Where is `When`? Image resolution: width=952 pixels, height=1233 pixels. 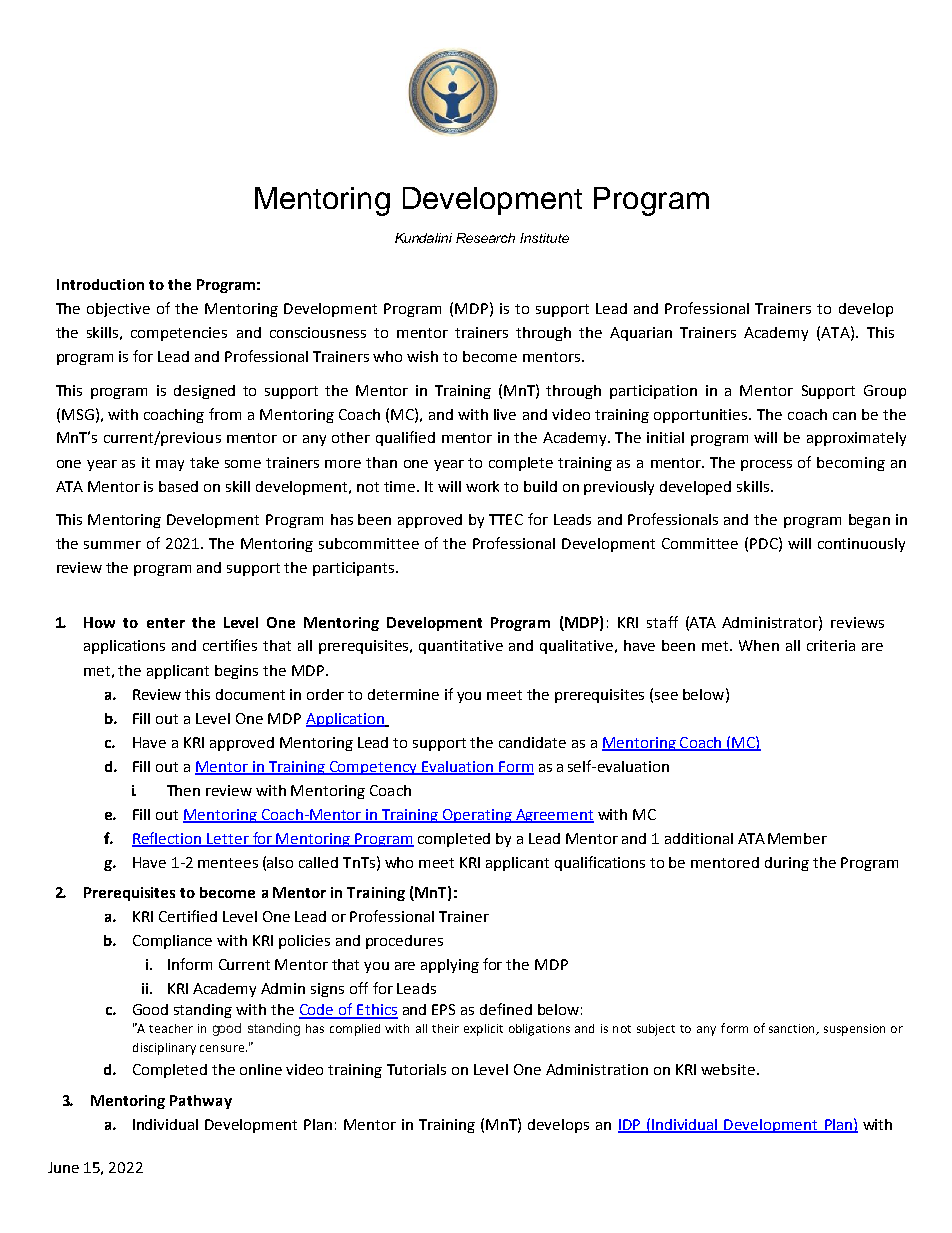
When is located at coordinates (759, 645).
